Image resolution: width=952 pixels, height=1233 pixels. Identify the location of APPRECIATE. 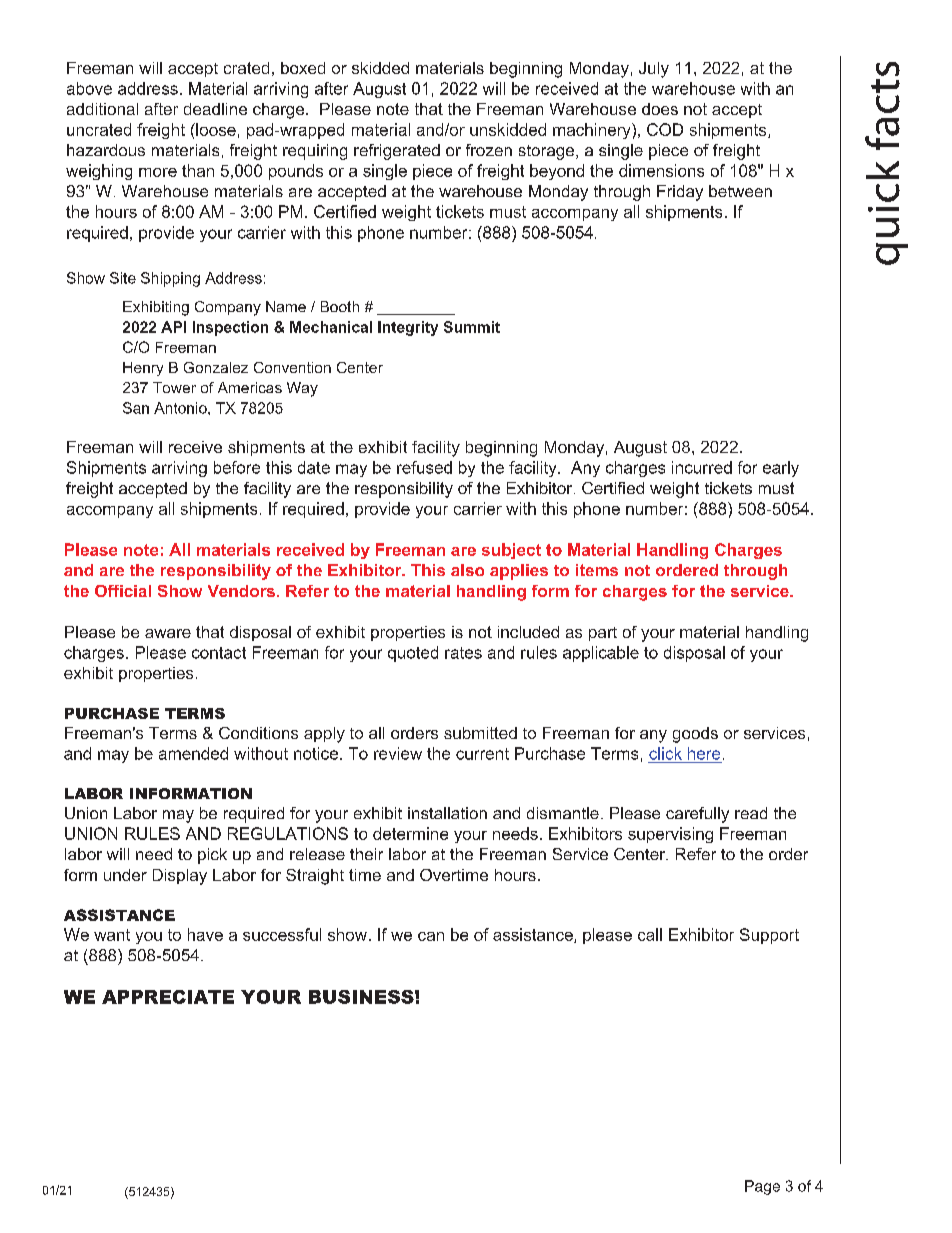
(168, 997).
